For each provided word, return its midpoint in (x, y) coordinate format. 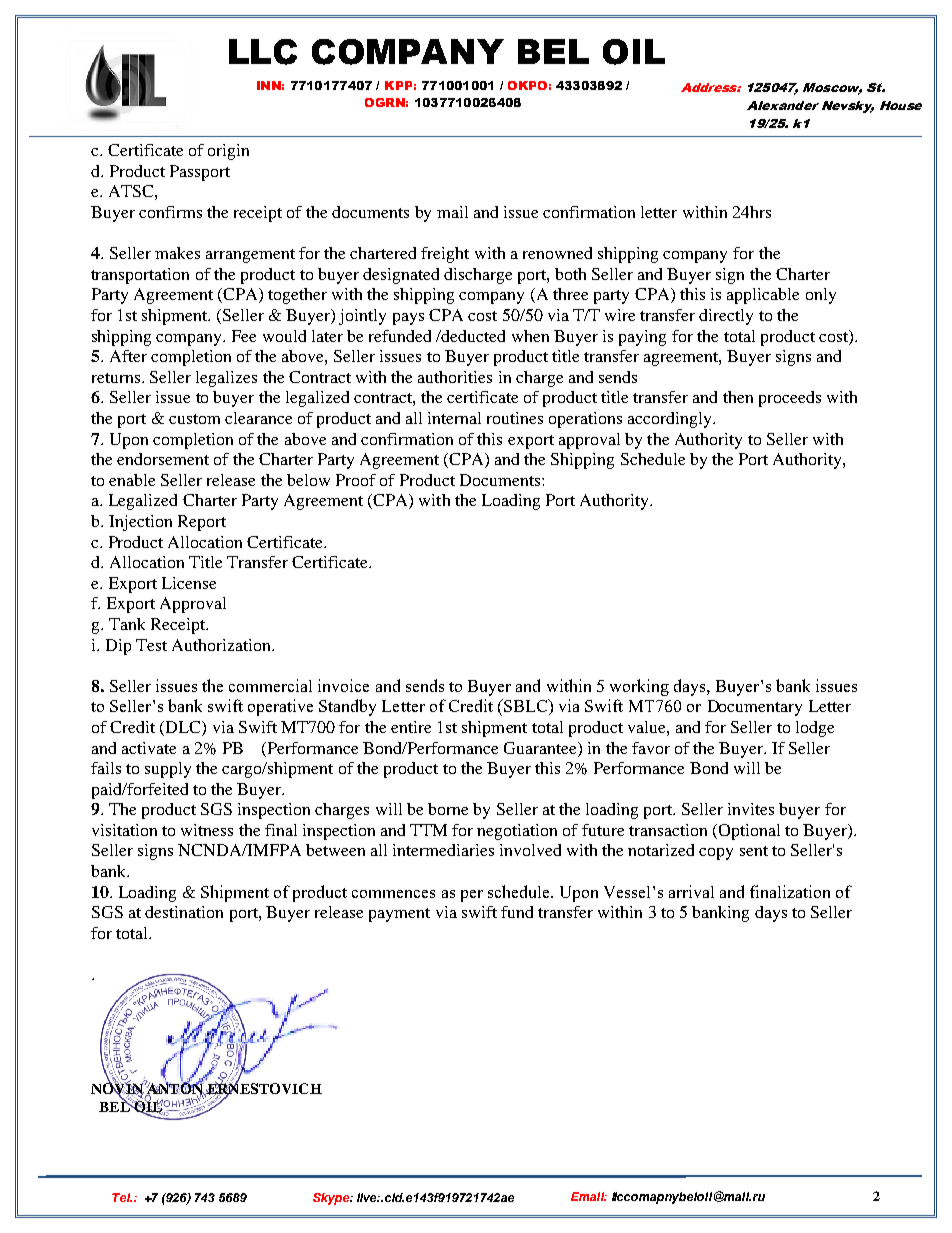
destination (184, 912)
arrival (691, 891)
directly (726, 317)
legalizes (226, 379)
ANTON (174, 1088)
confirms (170, 212)
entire (411, 727)
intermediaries (443, 850)
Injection (140, 523)
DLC (184, 728)
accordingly (671, 420)
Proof (356, 480)
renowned (557, 253)
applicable (763, 296)
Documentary (755, 708)
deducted (472, 336)
